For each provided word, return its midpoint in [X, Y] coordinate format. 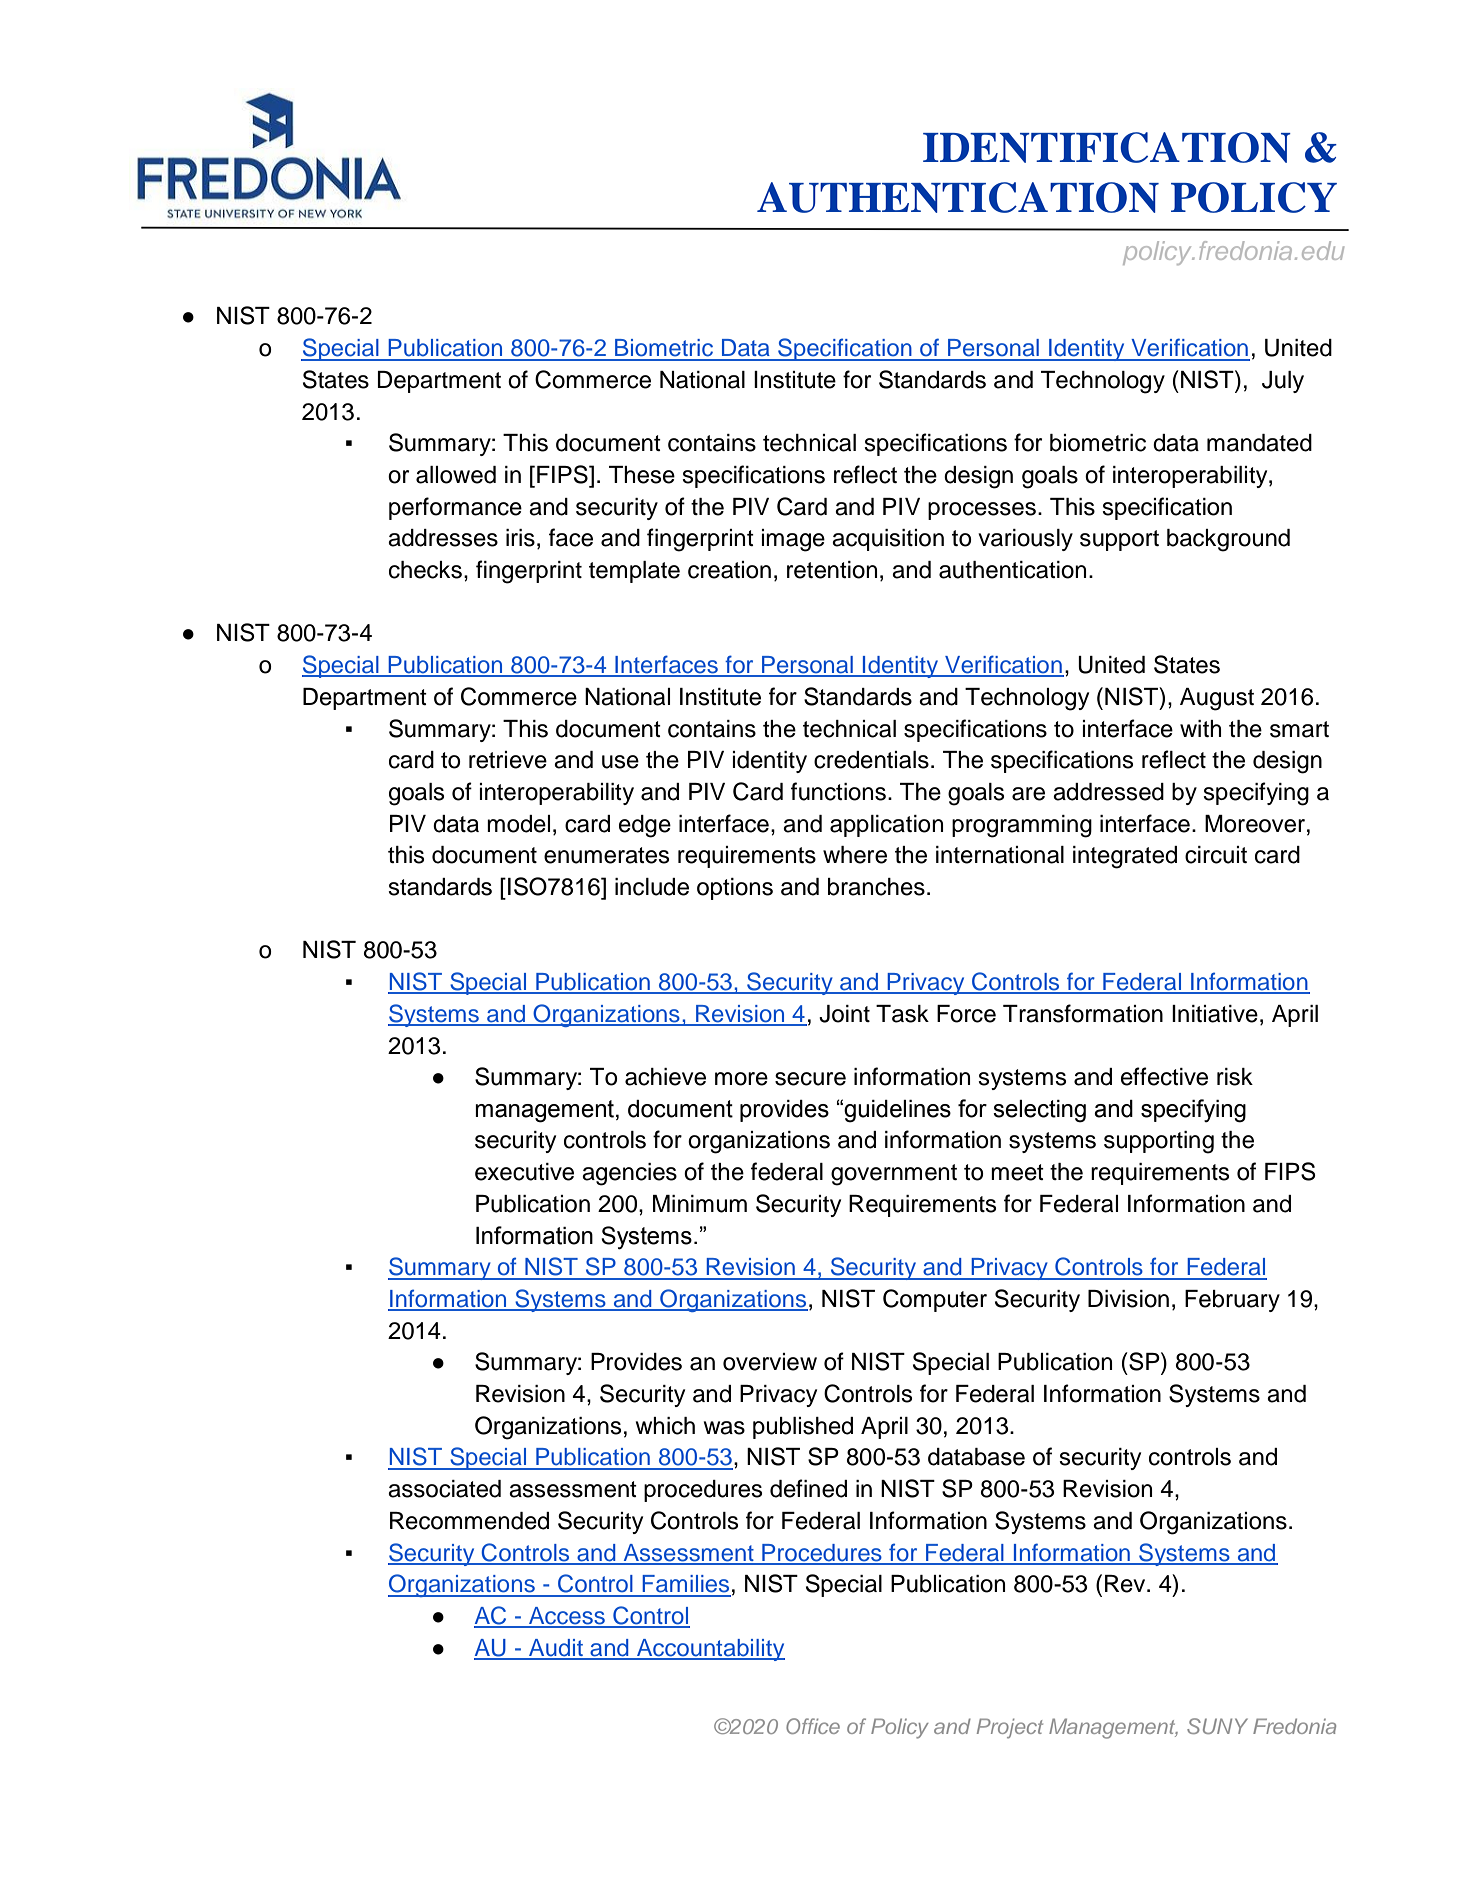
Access [567, 1617]
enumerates [606, 855]
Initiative [1215, 1014]
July [1283, 382]
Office [813, 1726]
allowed [456, 475]
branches [876, 887]
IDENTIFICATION [1107, 147]
